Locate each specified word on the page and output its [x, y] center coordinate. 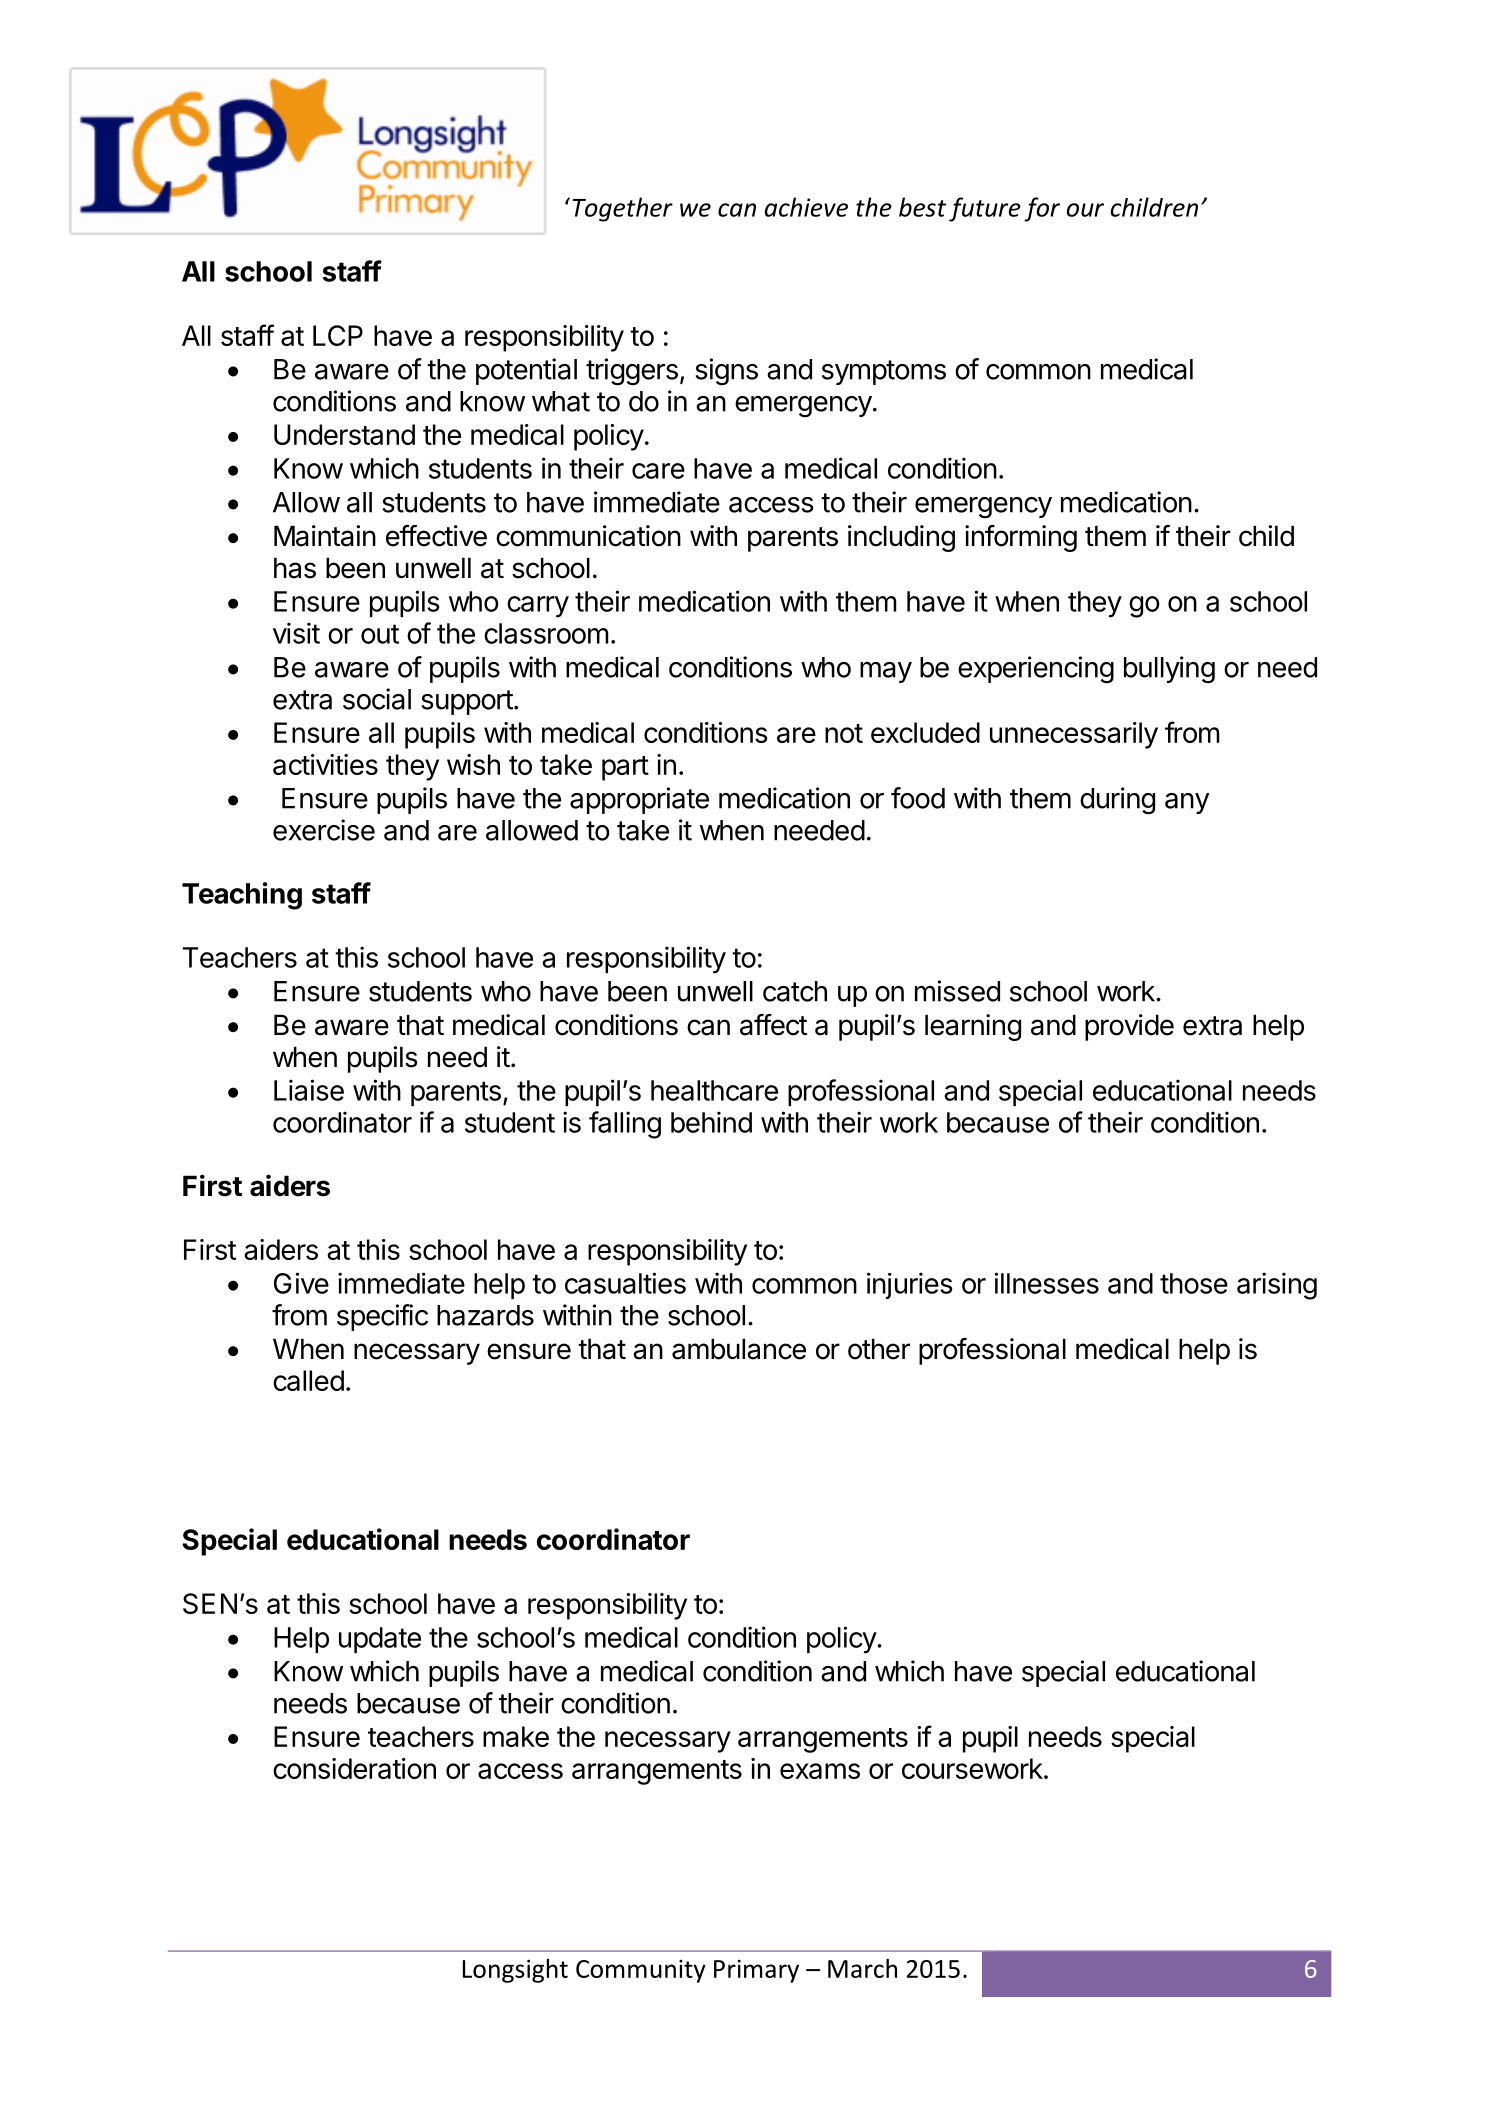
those [1194, 1283]
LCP [338, 335]
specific [382, 1317]
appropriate [639, 800]
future [985, 209]
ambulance [739, 1349]
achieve [806, 207]
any [1187, 803]
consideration [354, 1768]
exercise [324, 830]
